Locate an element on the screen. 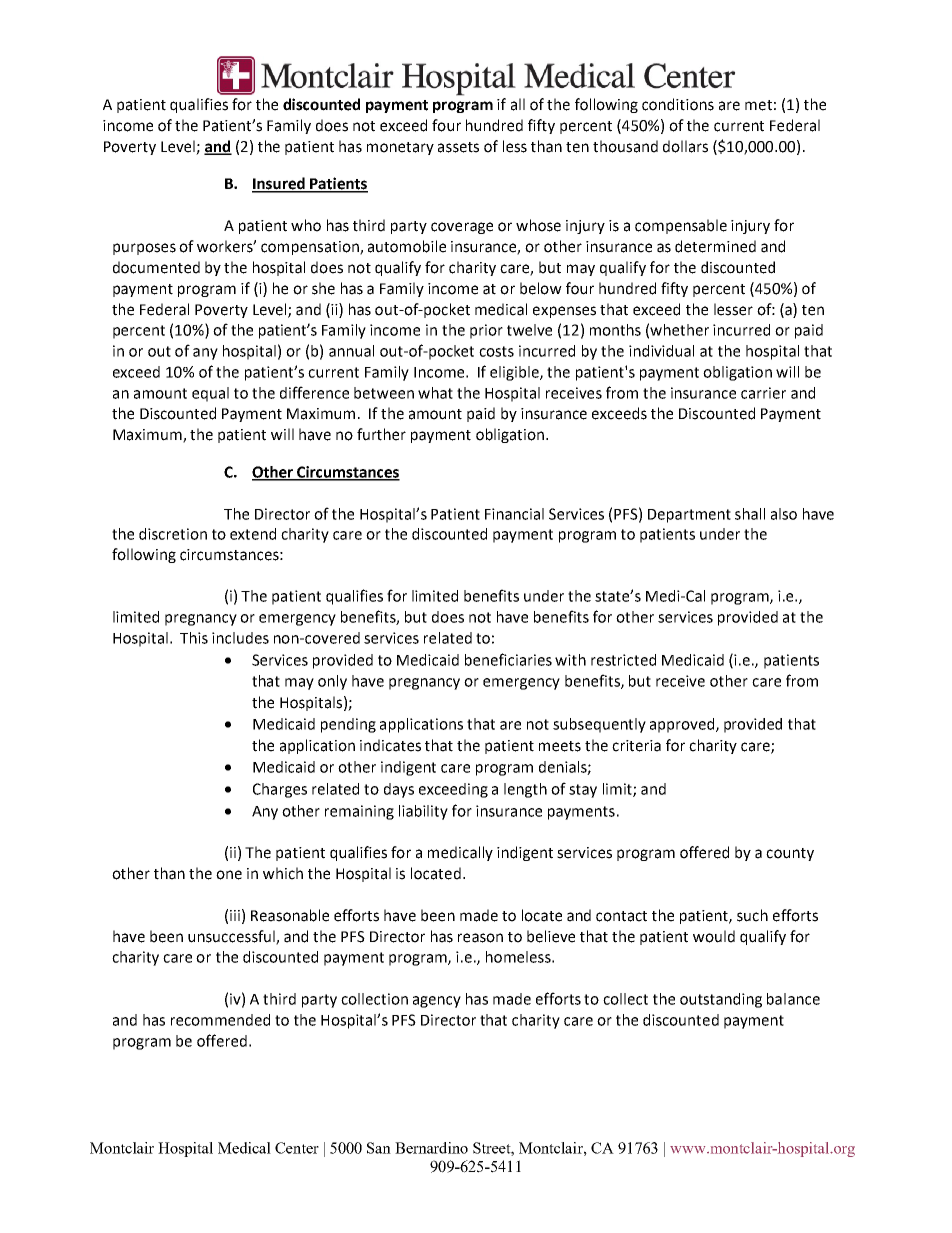  assets is located at coordinates (458, 147).
